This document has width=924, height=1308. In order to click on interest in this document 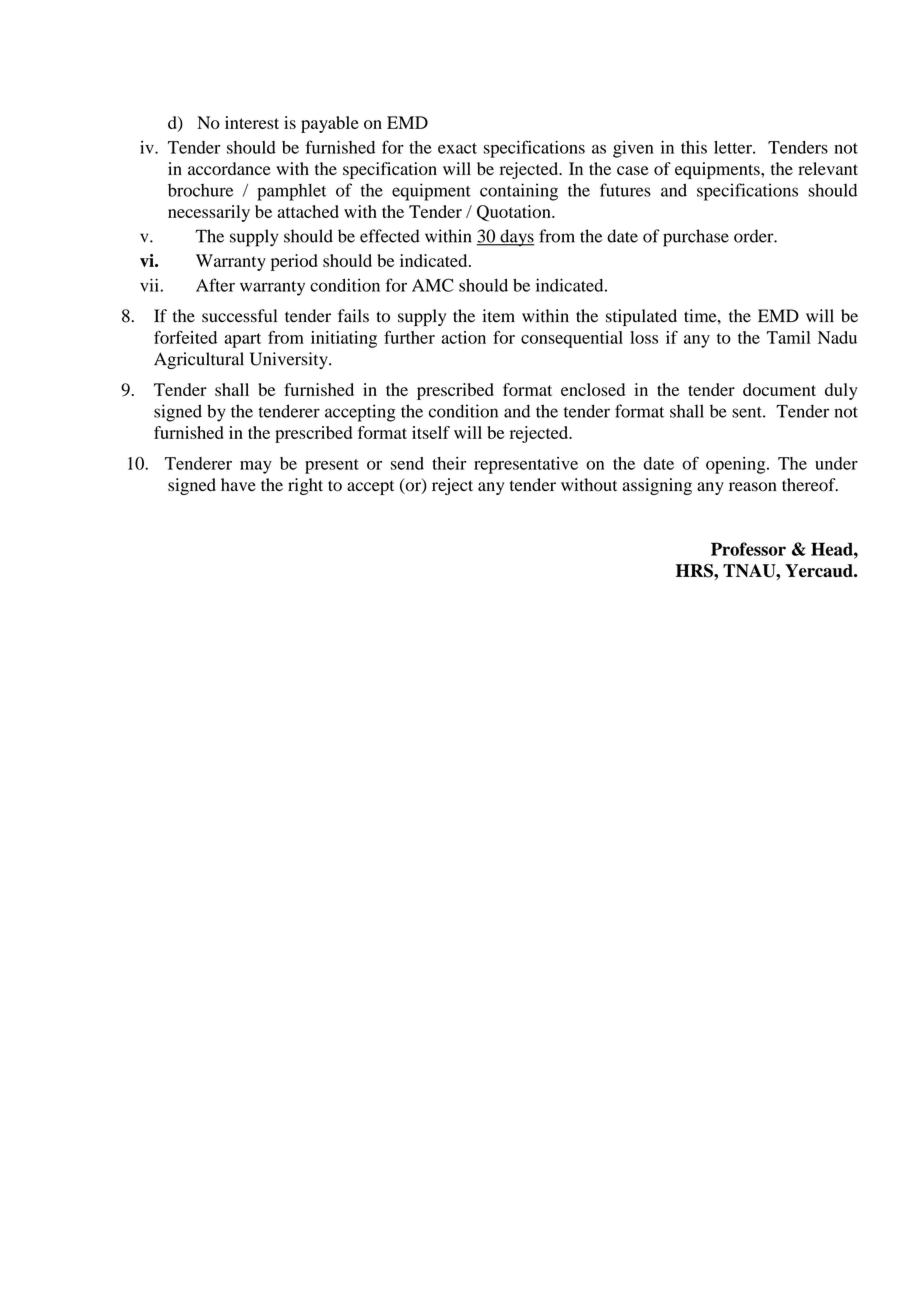, I will do `click(252, 122)`.
